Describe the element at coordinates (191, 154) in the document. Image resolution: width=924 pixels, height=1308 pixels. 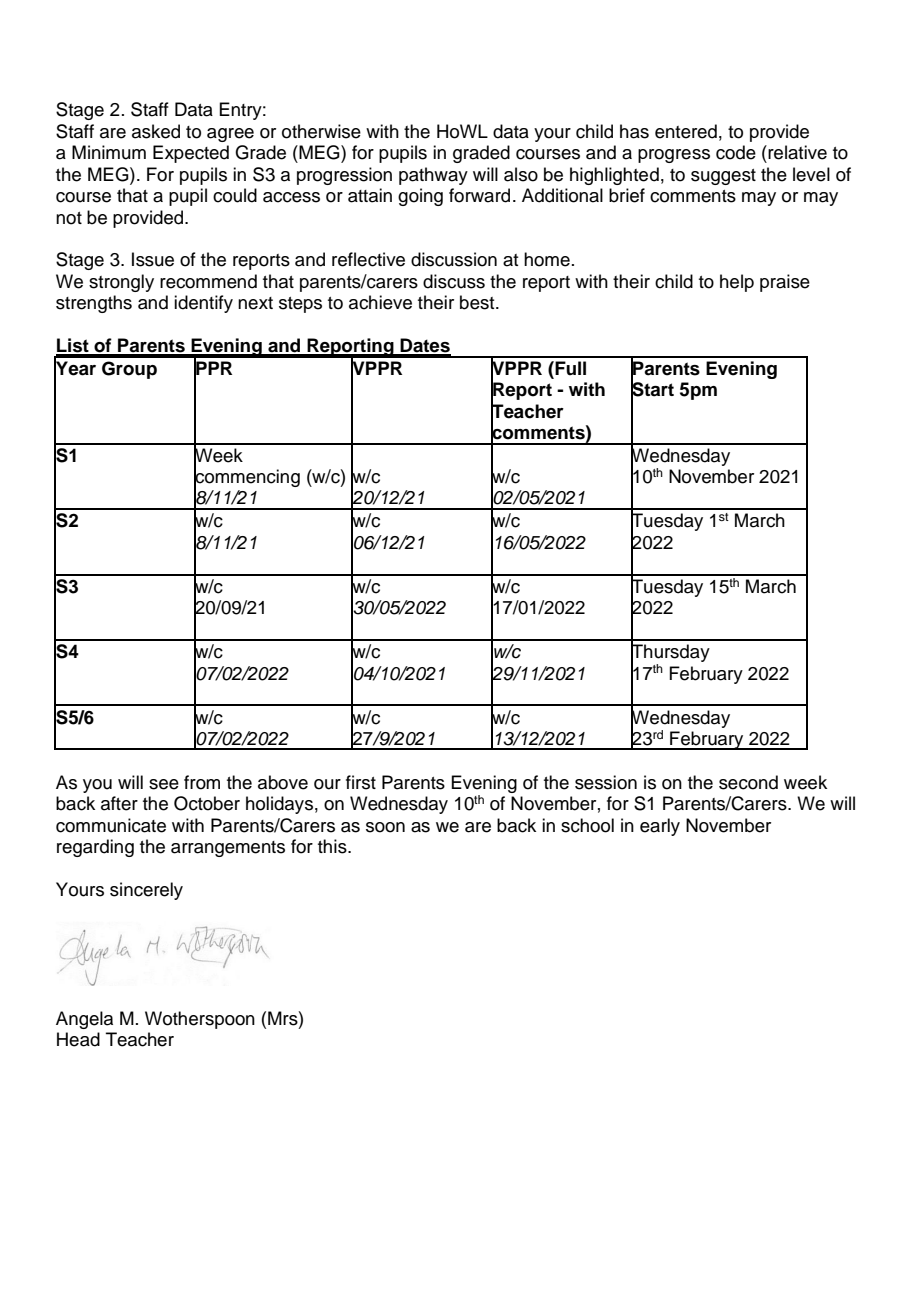
I see `Expected` at that location.
